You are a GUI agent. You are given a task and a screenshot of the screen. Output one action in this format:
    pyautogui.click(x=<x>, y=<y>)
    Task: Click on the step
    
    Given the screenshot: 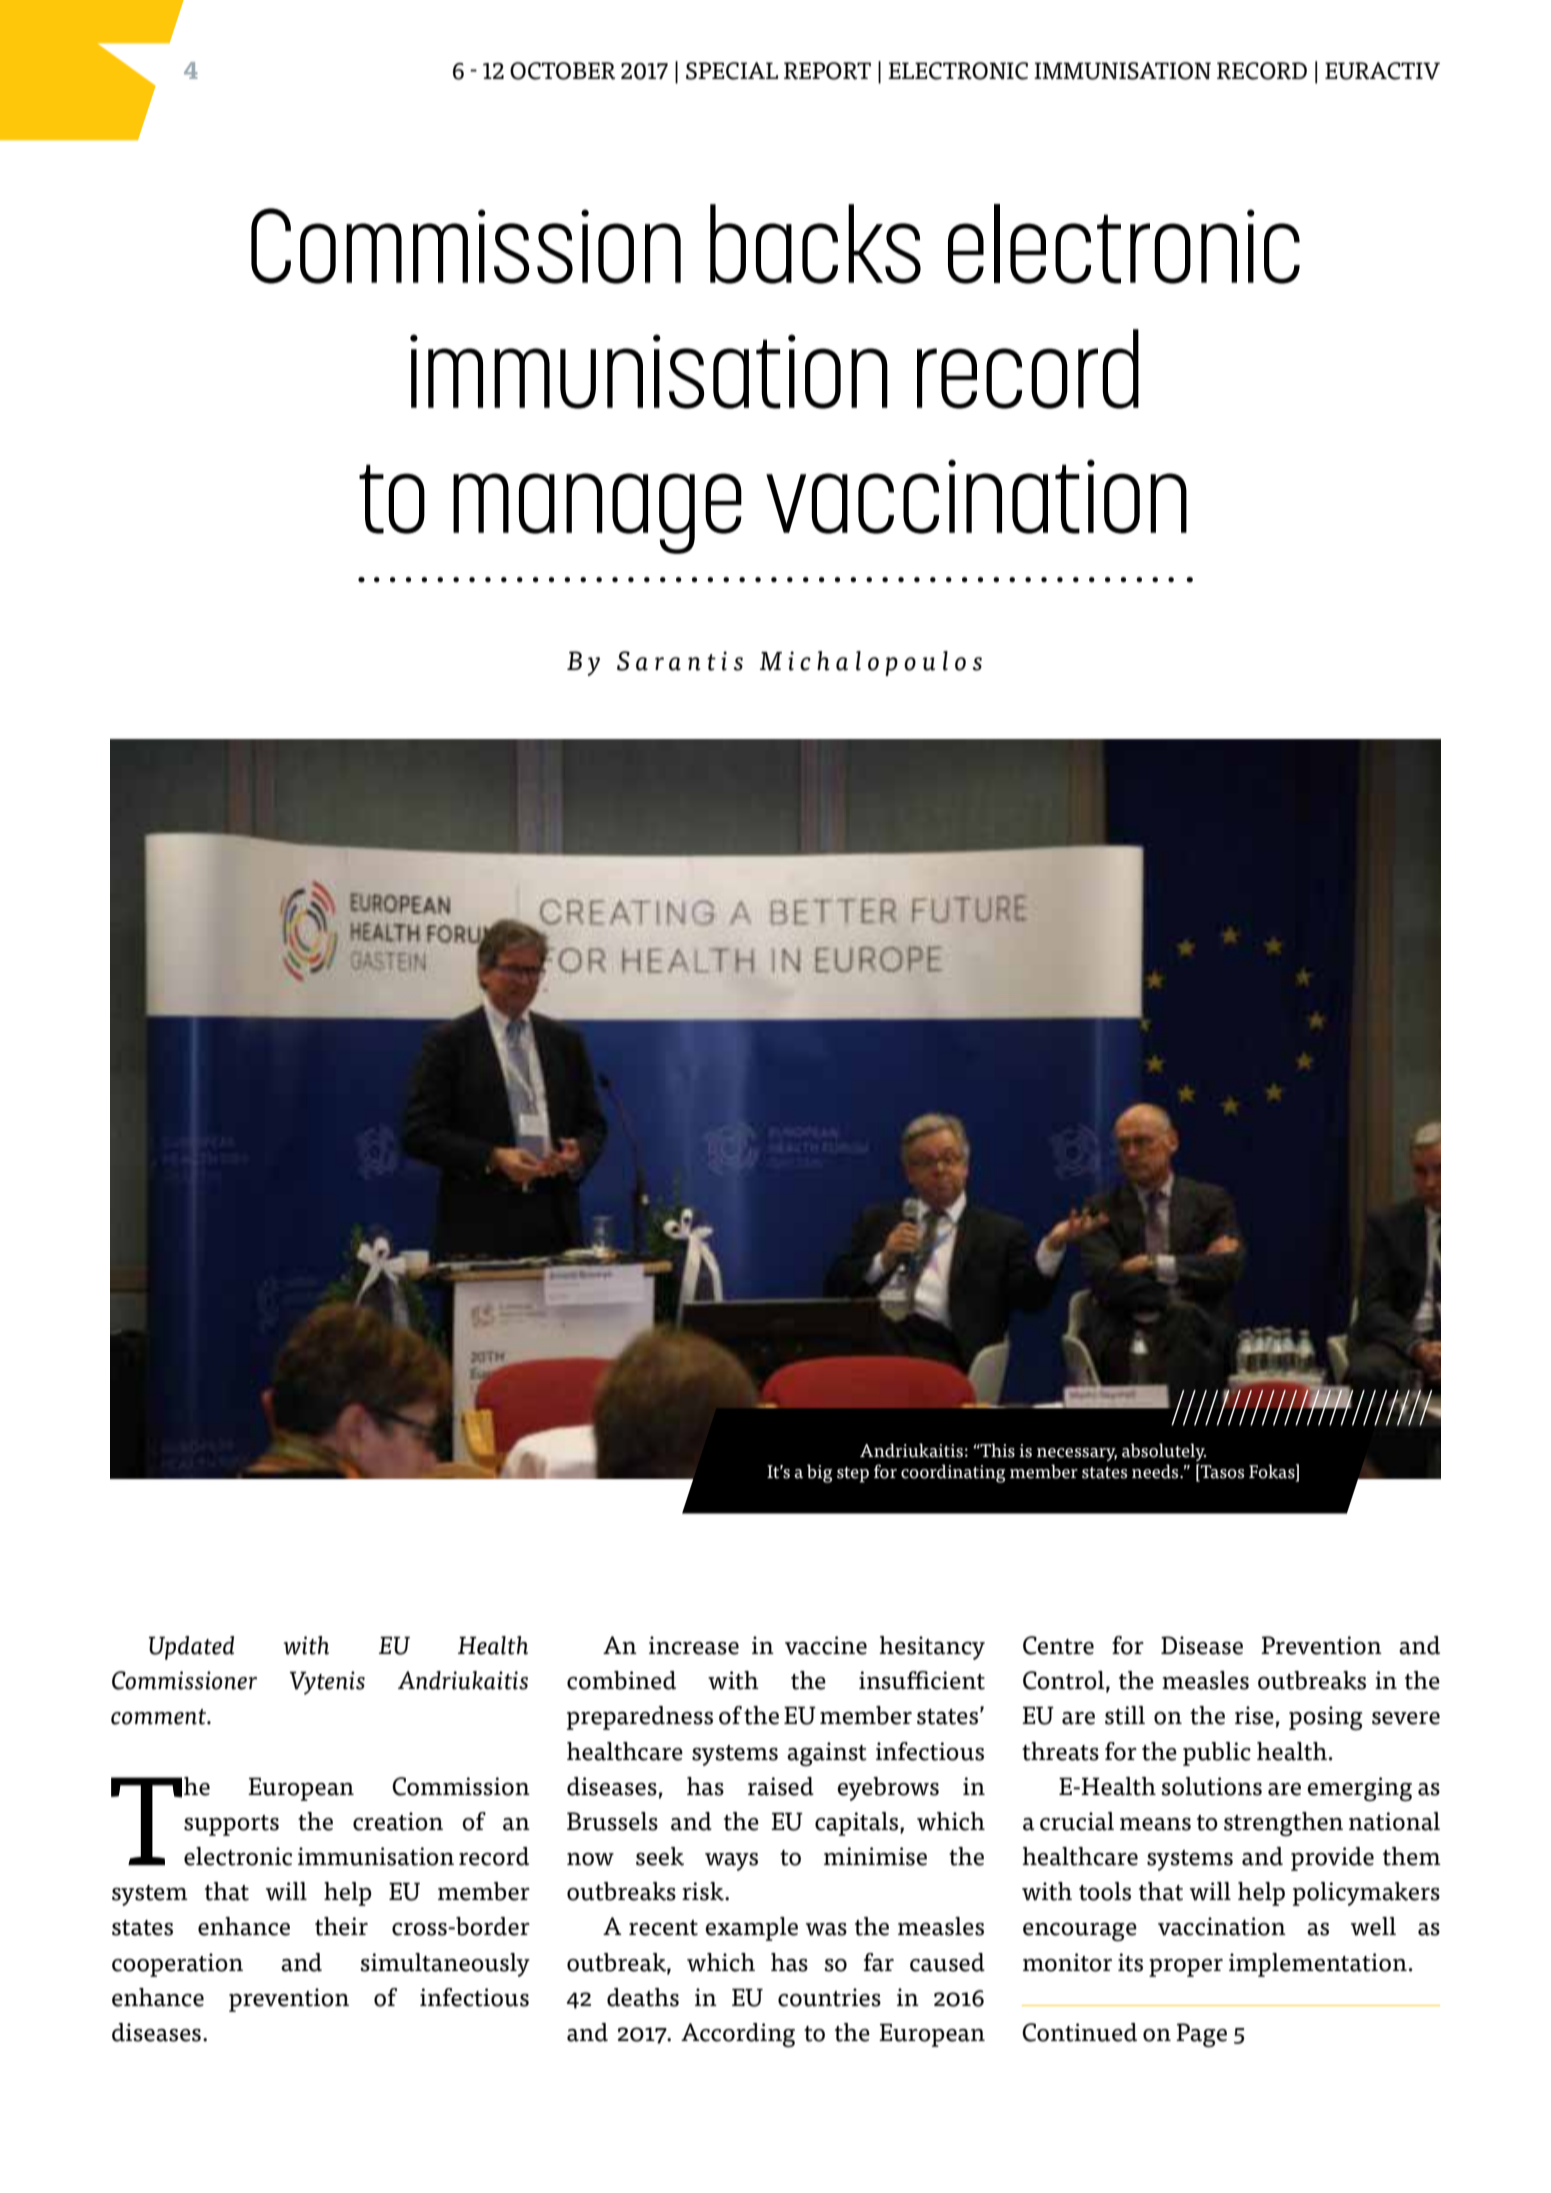 What is the action you would take?
    pyautogui.click(x=853, y=1475)
